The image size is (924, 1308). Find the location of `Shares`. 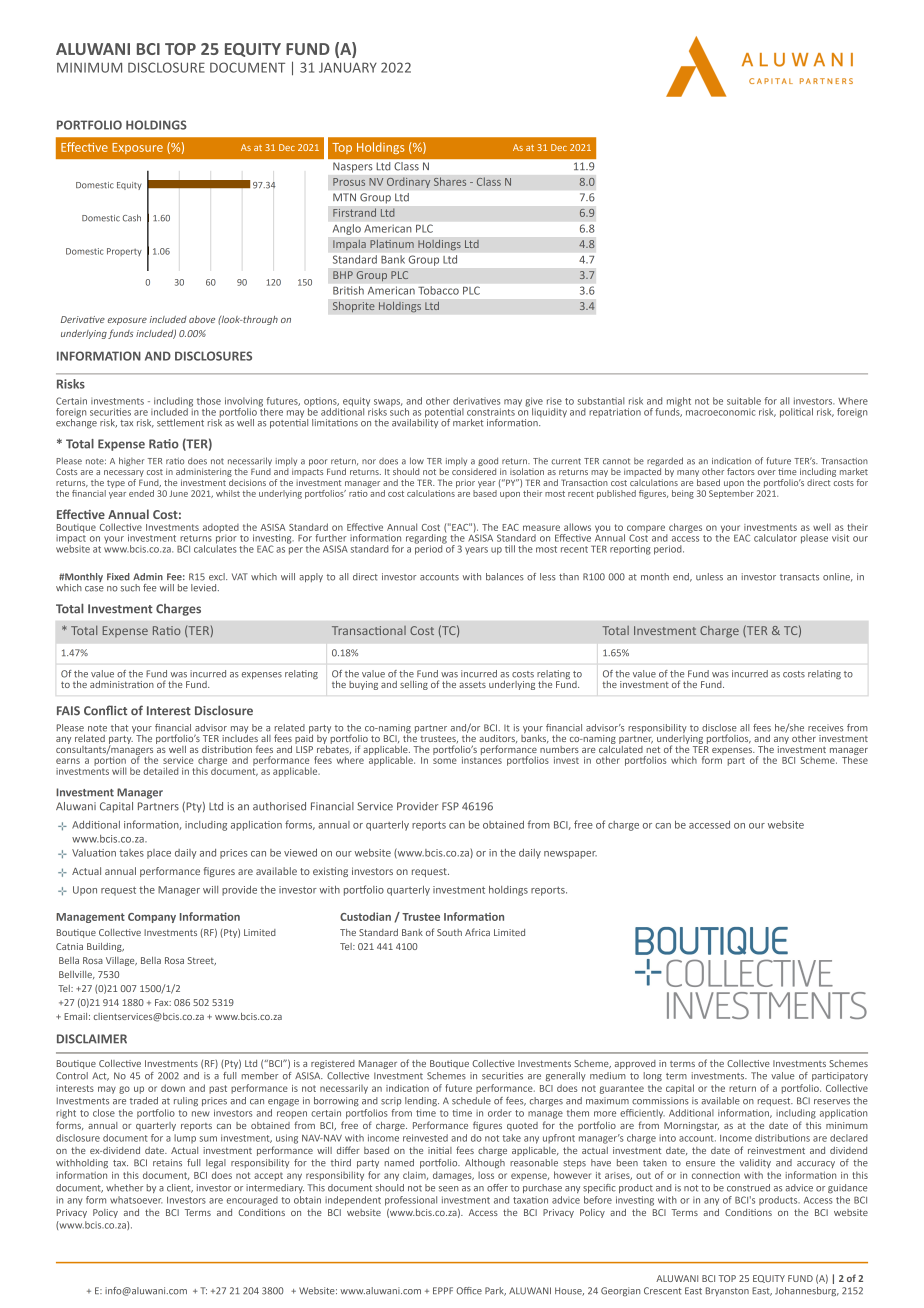

Shares is located at coordinates (450, 181).
